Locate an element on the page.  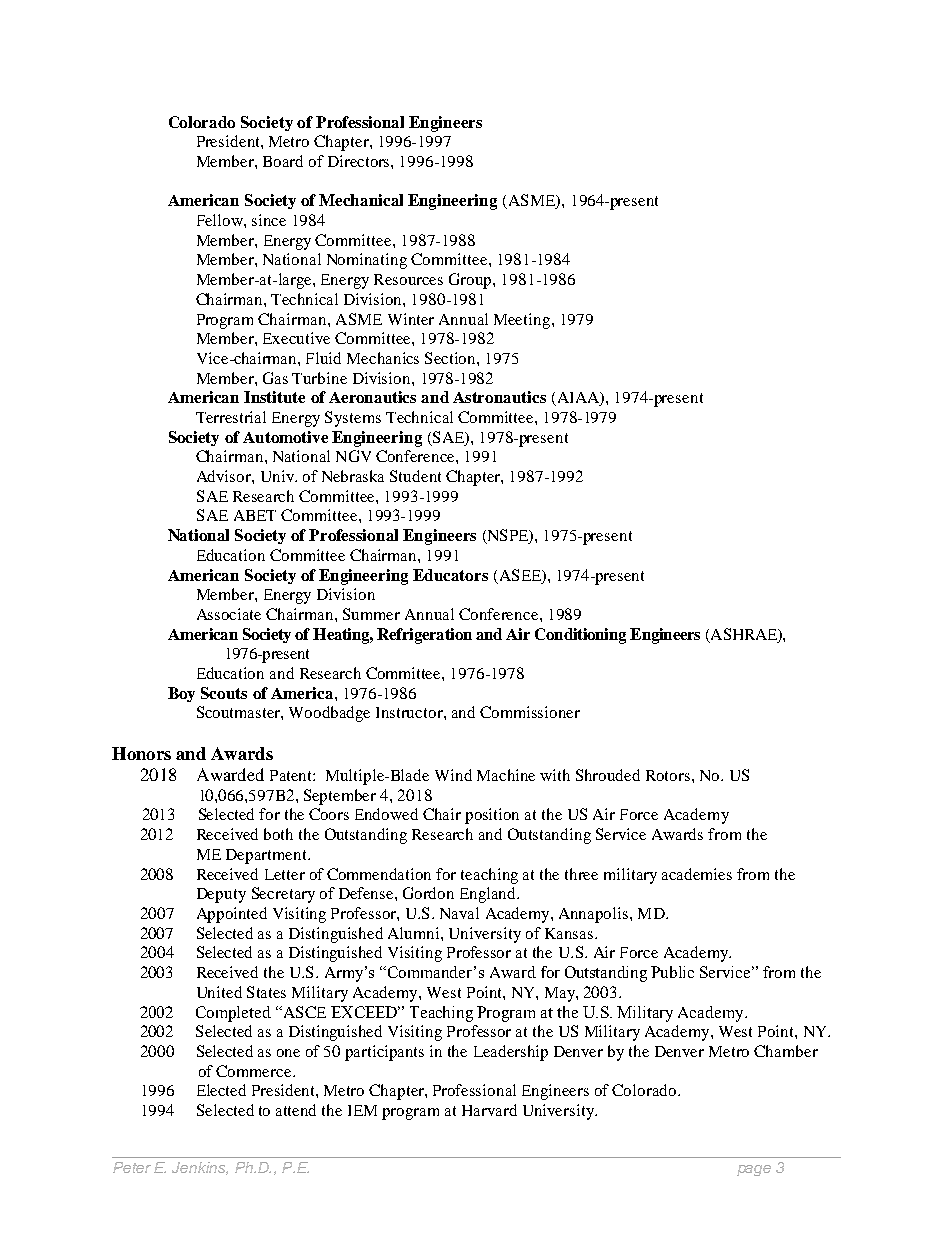
both is located at coordinates (278, 834).
